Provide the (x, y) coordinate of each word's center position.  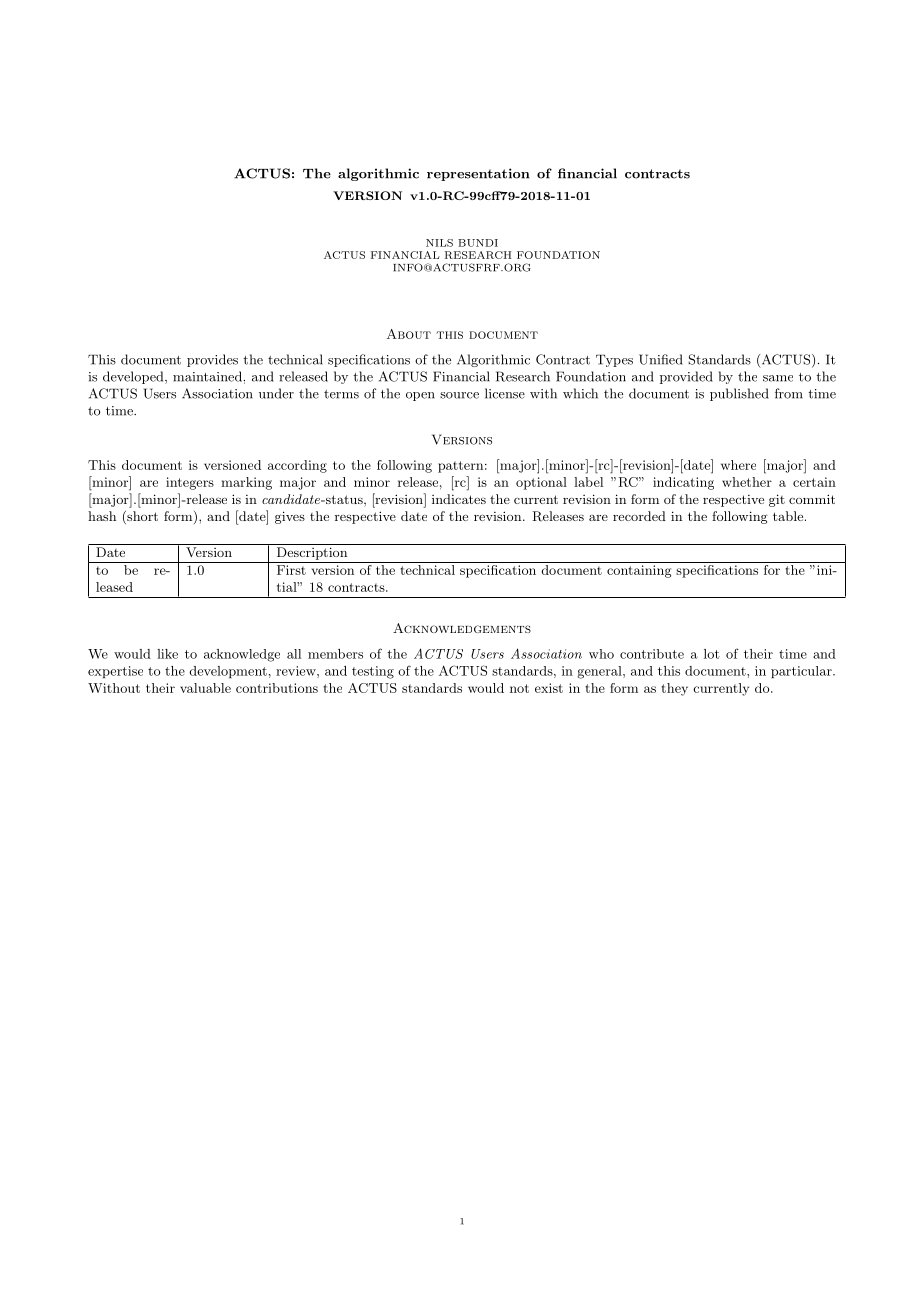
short (141, 517)
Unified (661, 359)
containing (639, 571)
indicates (459, 499)
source (459, 395)
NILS (439, 243)
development (228, 672)
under (276, 393)
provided (686, 377)
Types (614, 361)
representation (478, 174)
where (738, 465)
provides (212, 360)
